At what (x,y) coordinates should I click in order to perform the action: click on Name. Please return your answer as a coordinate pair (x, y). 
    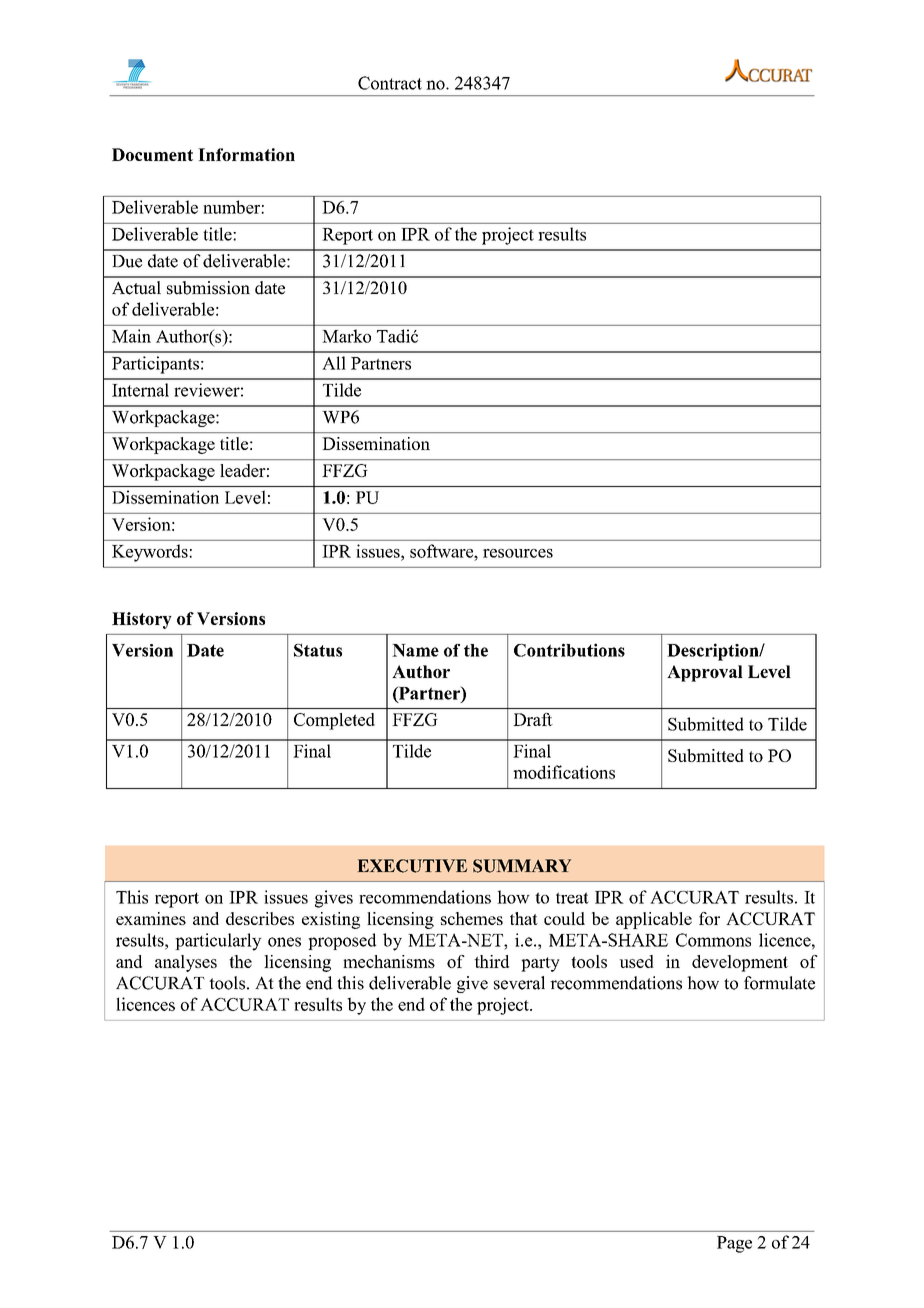
    Looking at the image, I should click on (415, 650).
